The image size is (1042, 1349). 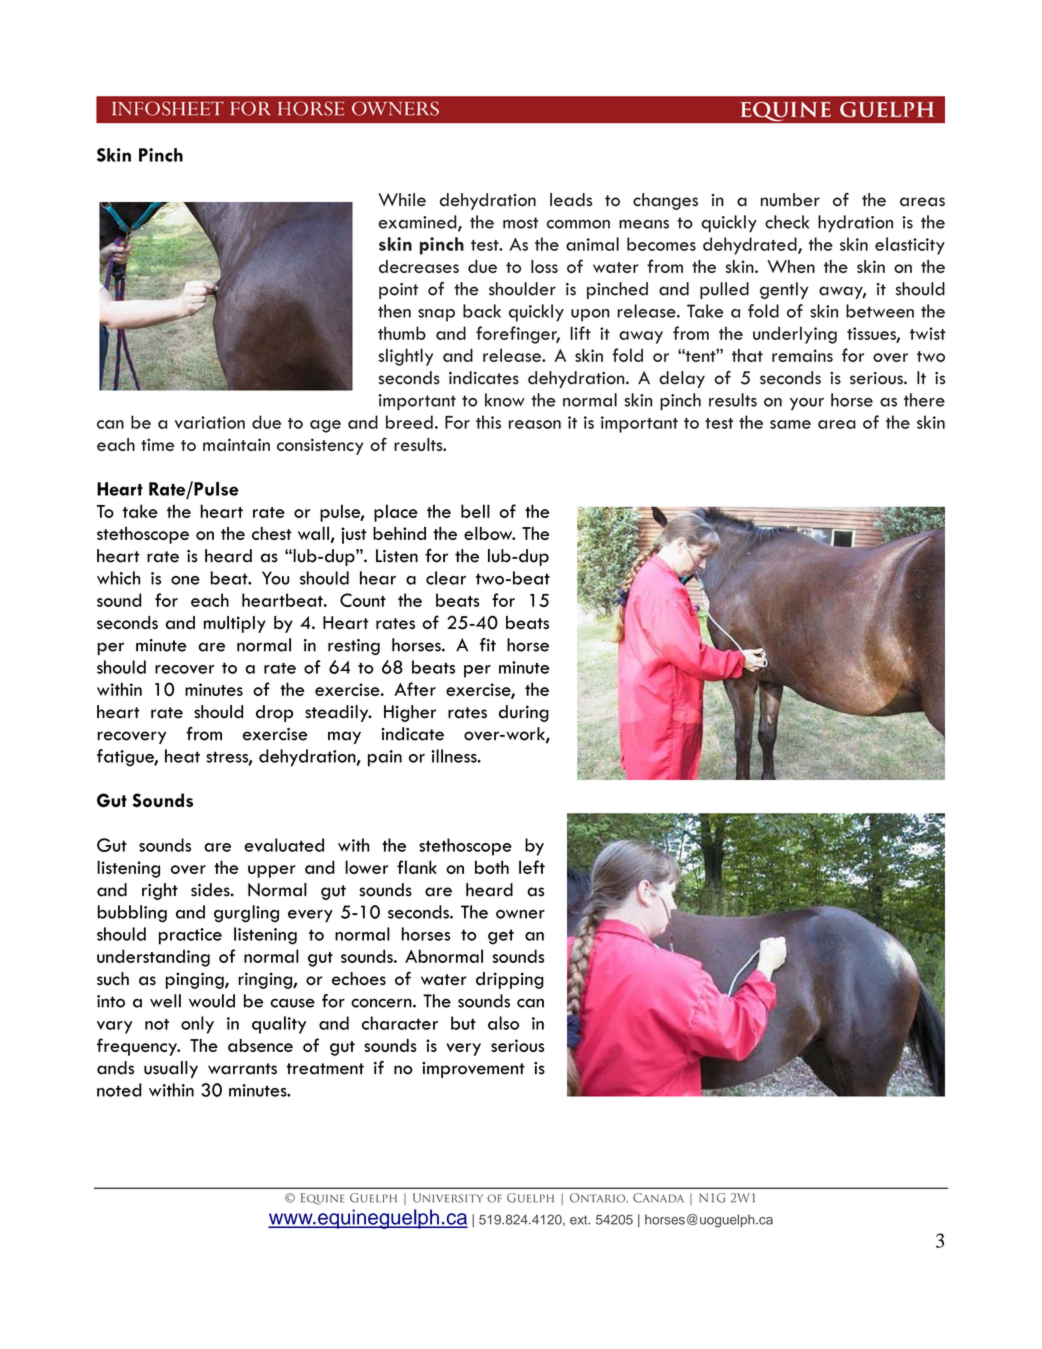 What do you see at coordinates (272, 871) in the image?
I see `upper` at bounding box center [272, 871].
